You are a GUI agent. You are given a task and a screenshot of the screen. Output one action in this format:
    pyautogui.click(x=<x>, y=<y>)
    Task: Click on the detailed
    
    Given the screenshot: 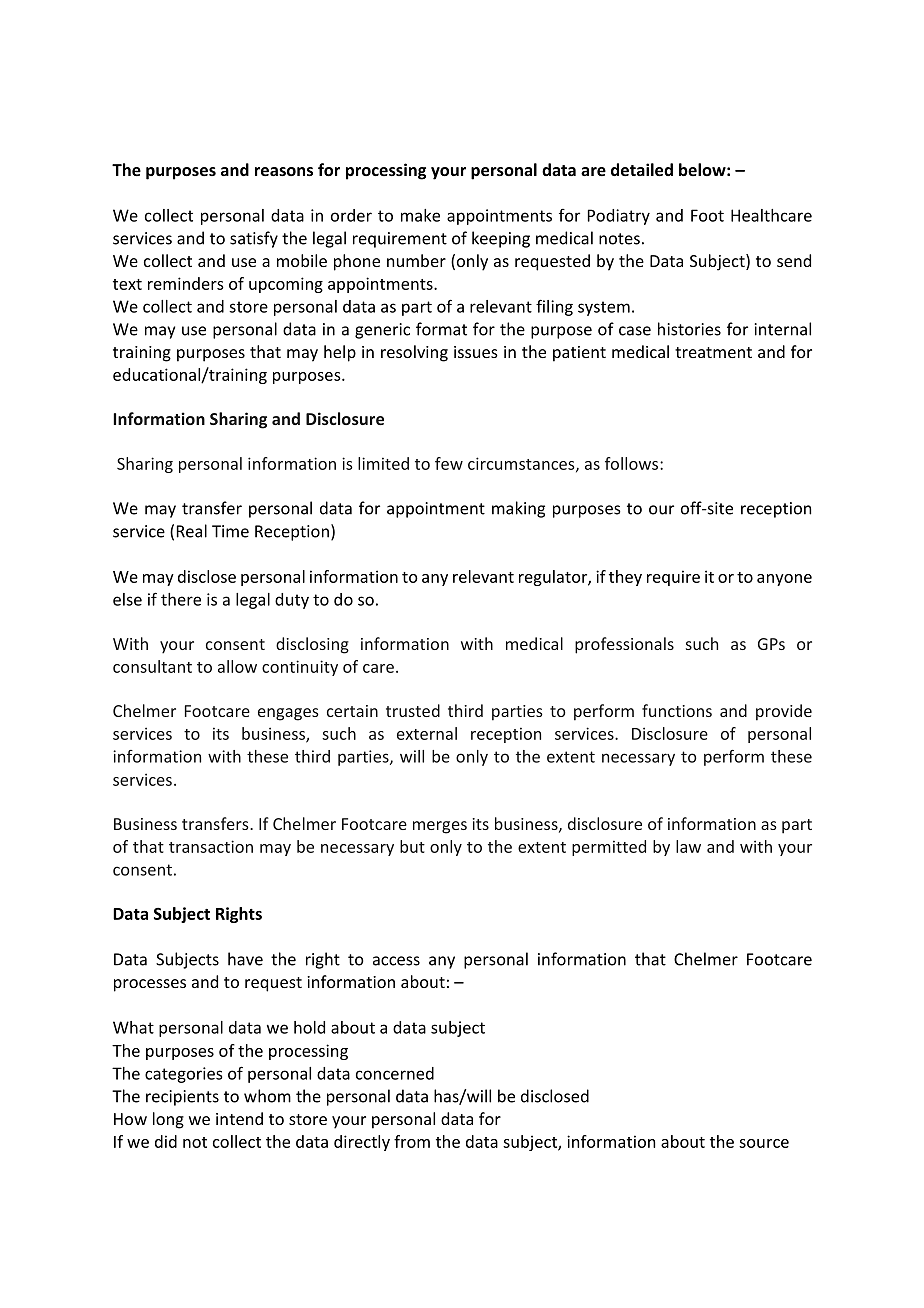 What is the action you would take?
    pyautogui.click(x=642, y=169)
